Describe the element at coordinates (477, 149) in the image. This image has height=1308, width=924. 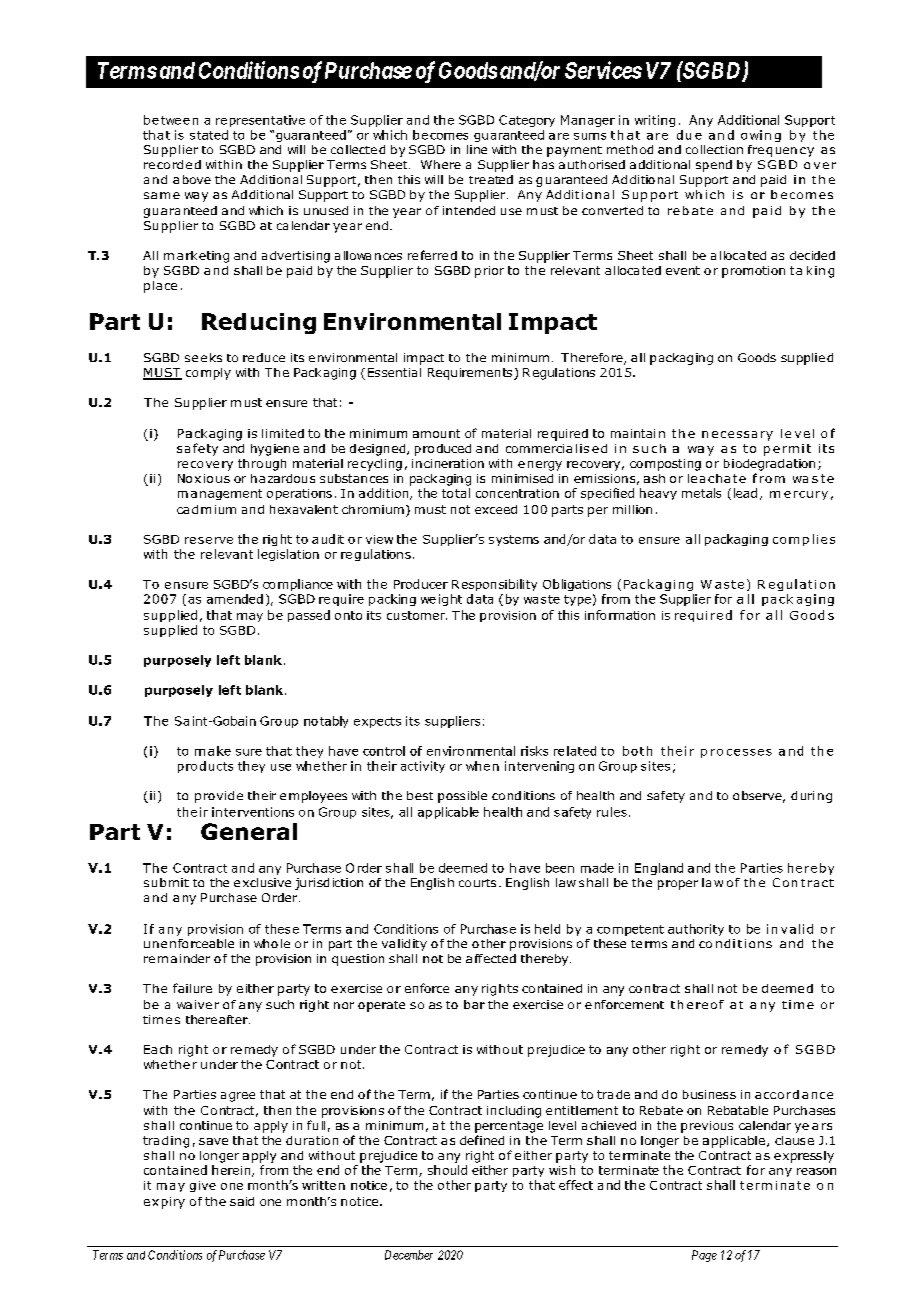
I see `line` at that location.
